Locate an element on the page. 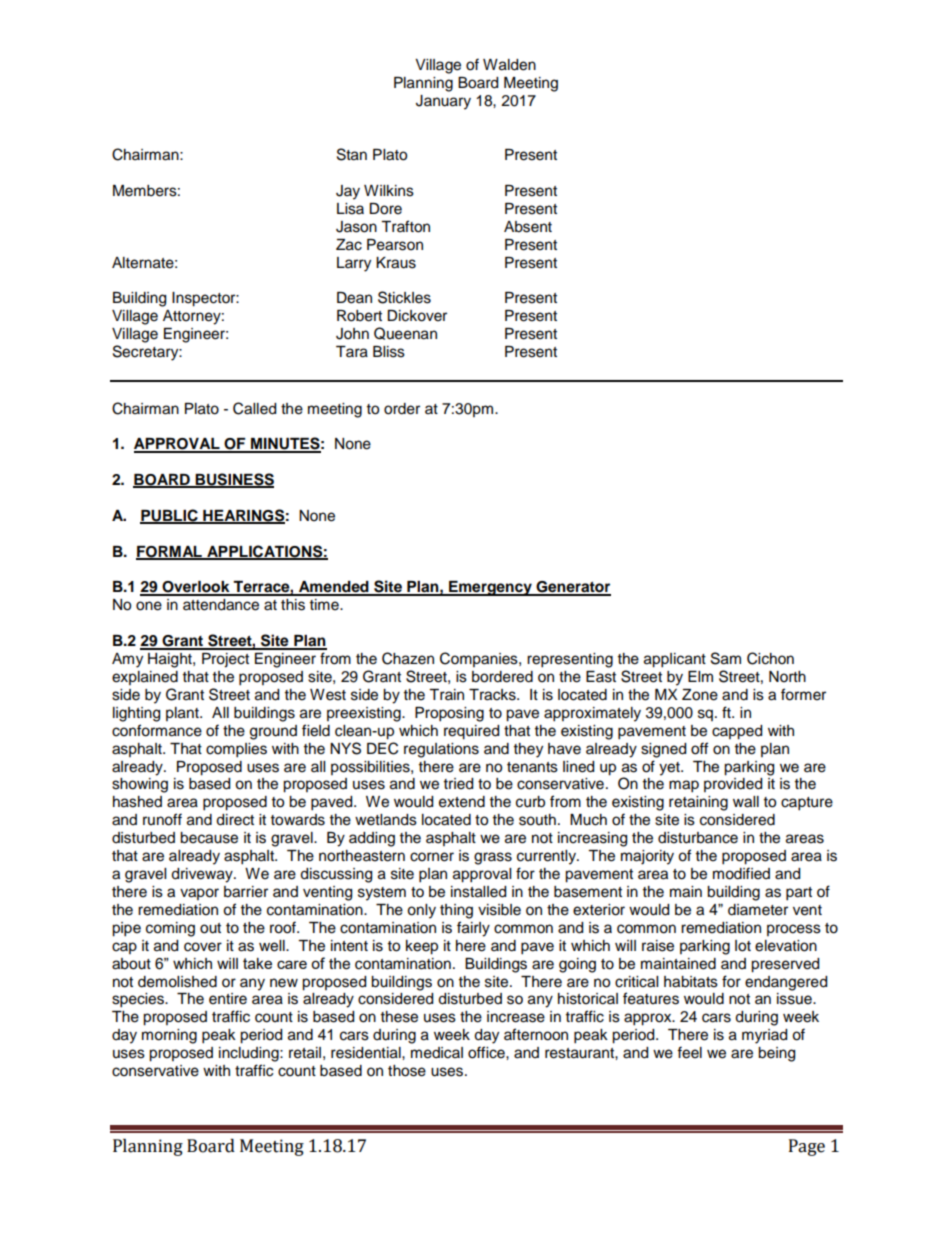 The width and height of the document is (952, 1233). Walden is located at coordinates (509, 65).
